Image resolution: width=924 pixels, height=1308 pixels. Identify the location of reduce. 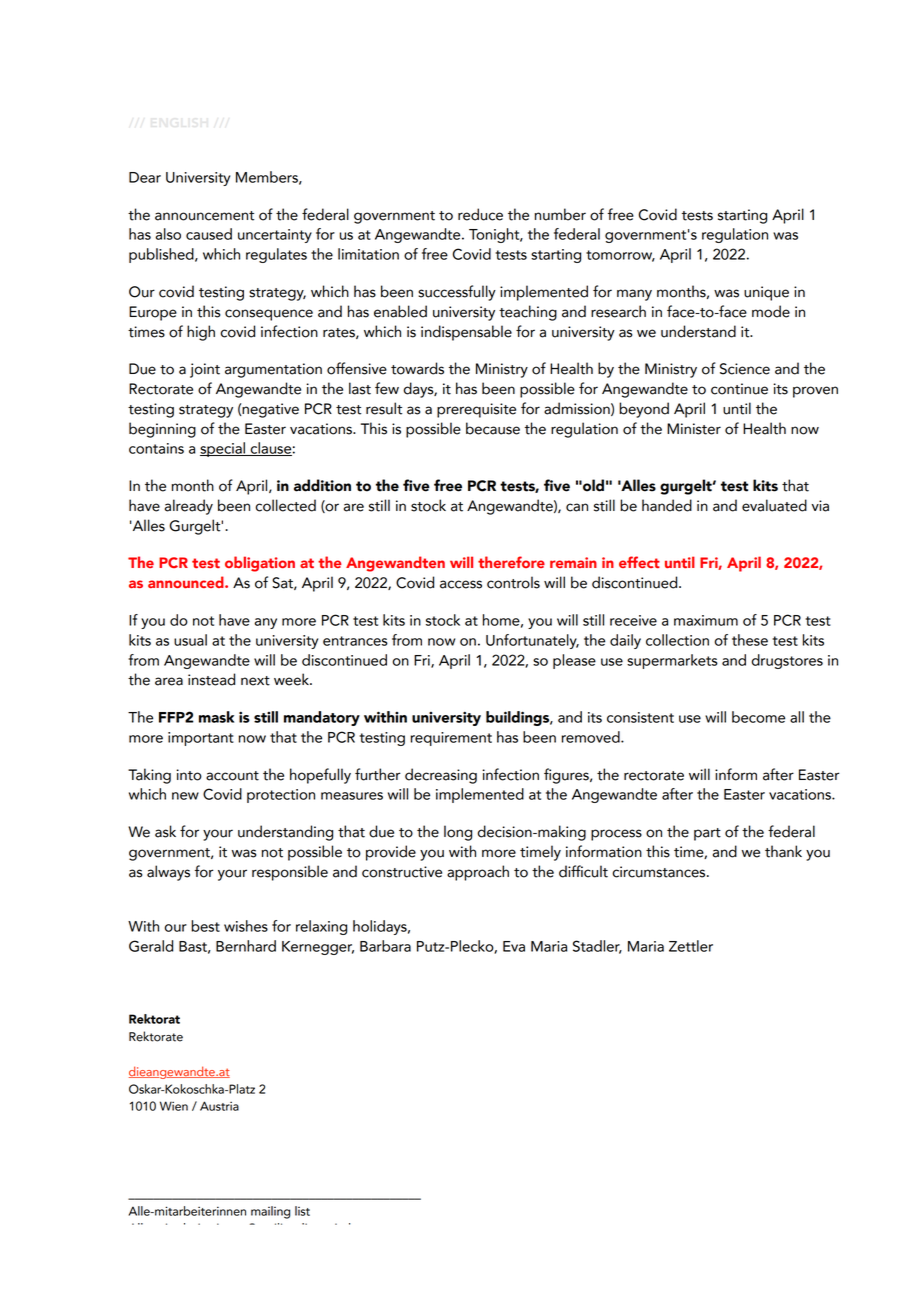
(480, 214).
